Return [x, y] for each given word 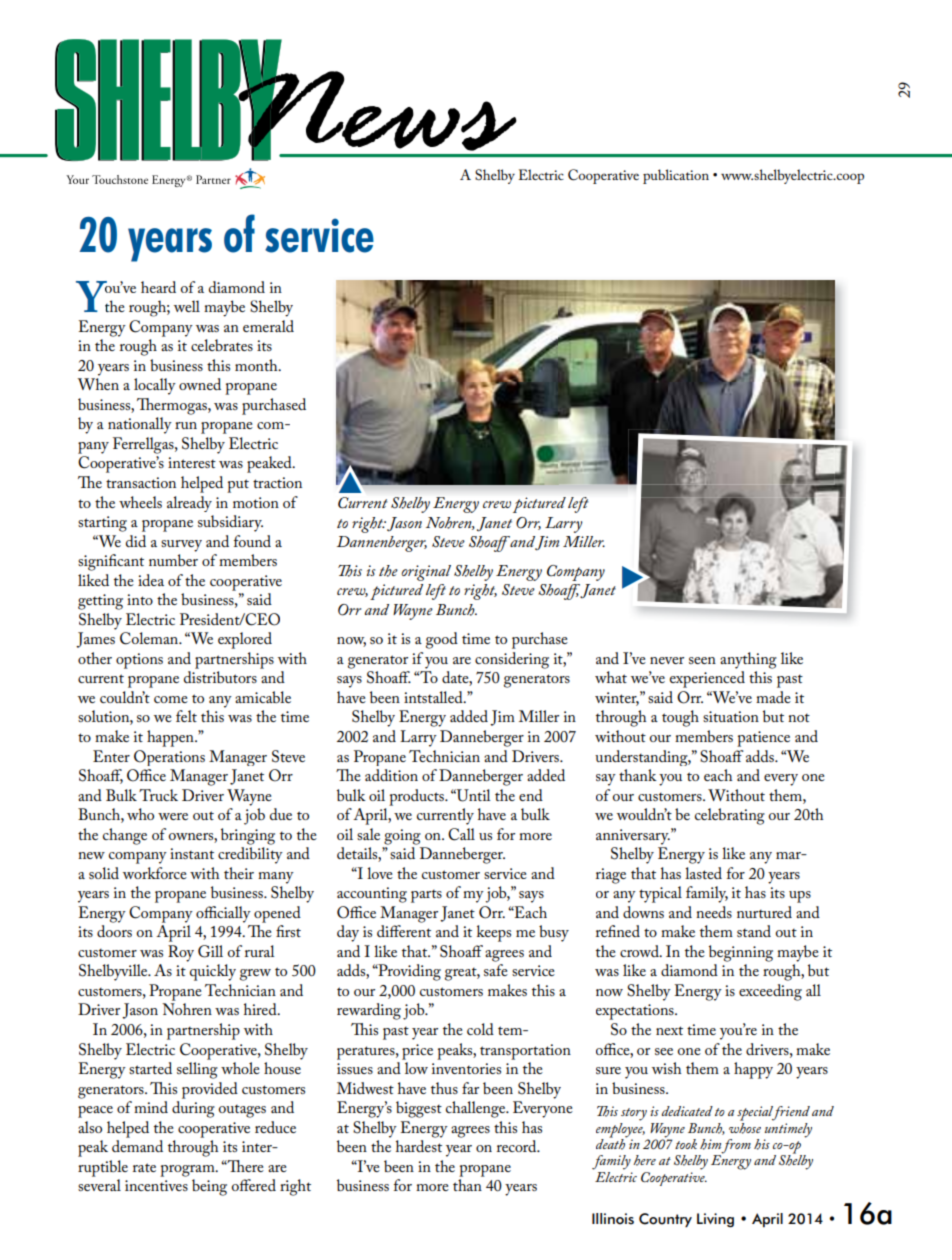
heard [158, 287]
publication [676, 176]
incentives [156, 1185]
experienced [707, 679]
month [257, 365]
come [171, 699]
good [442, 640]
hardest [419, 1146]
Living [715, 1220]
